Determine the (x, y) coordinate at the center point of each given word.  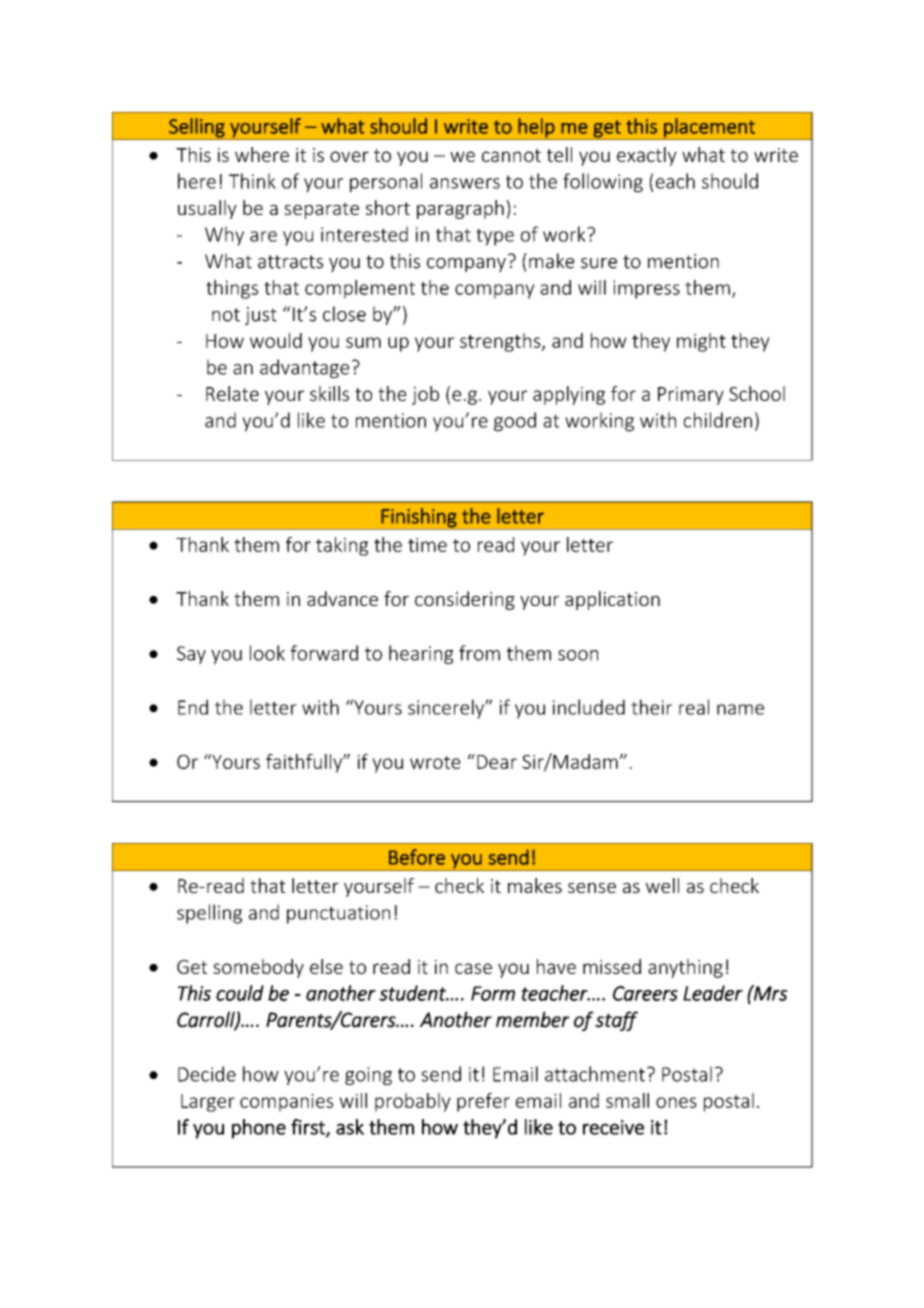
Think (252, 181)
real (694, 707)
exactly (647, 156)
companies (286, 1103)
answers (465, 183)
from (479, 653)
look (267, 653)
